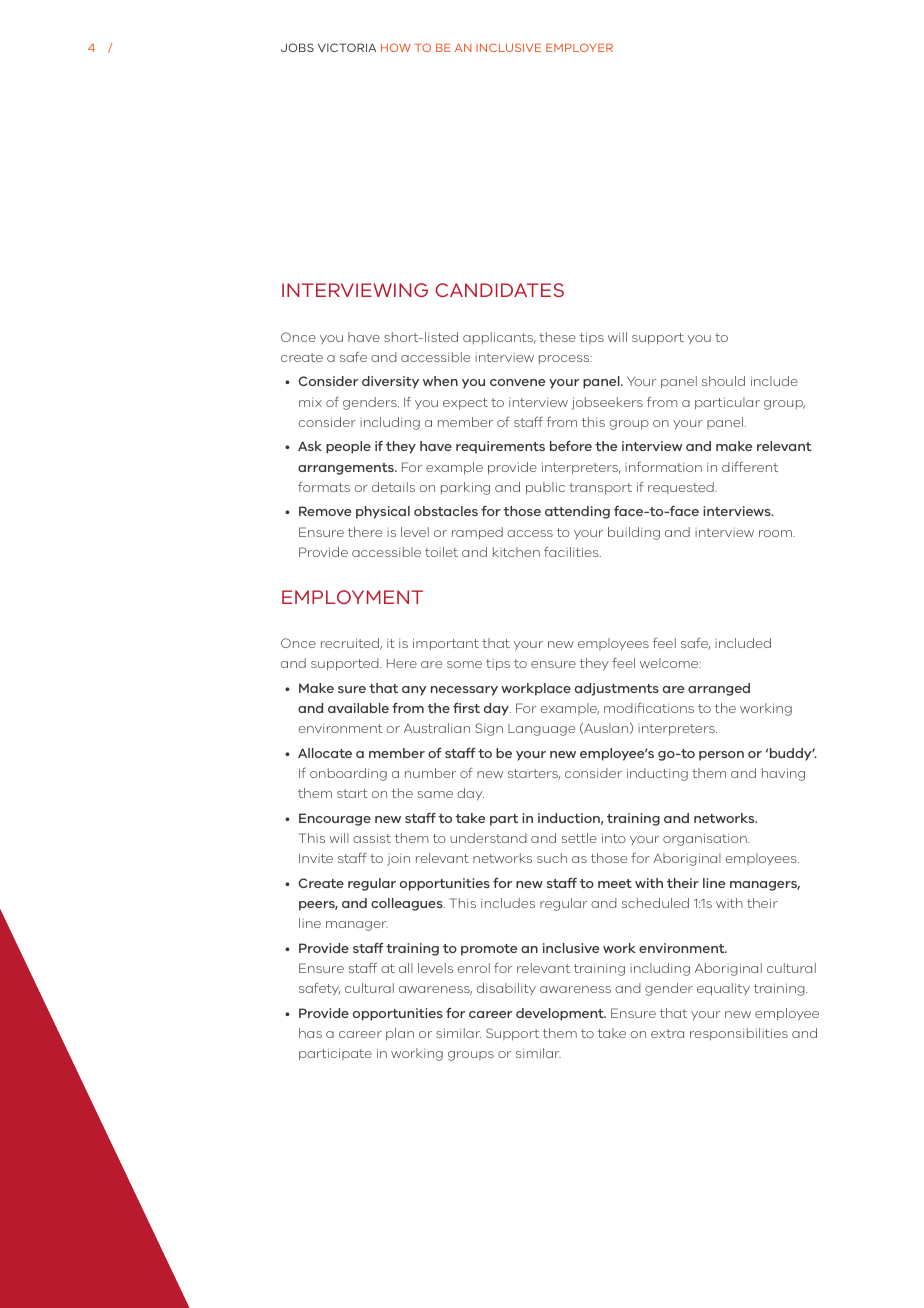 Image resolution: width=924 pixels, height=1308 pixels. I want to click on these, so click(557, 337).
